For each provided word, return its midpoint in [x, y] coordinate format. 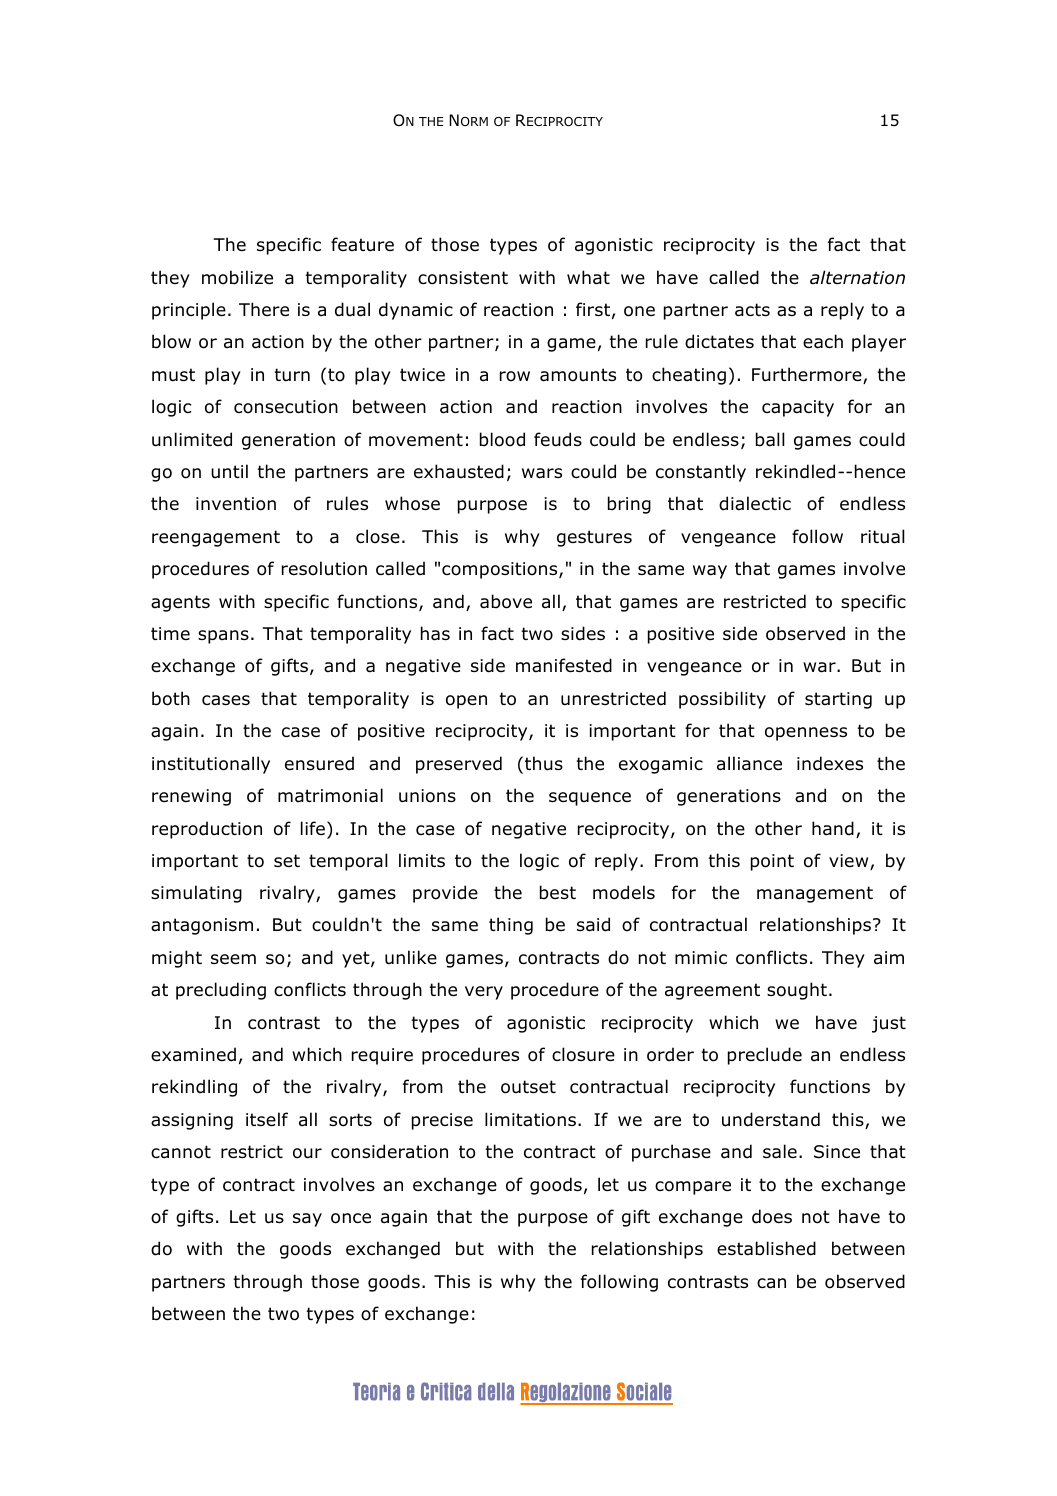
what [588, 277]
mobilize [237, 277]
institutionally [211, 765]
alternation [857, 277]
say [307, 1220]
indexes [830, 763]
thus [544, 763]
